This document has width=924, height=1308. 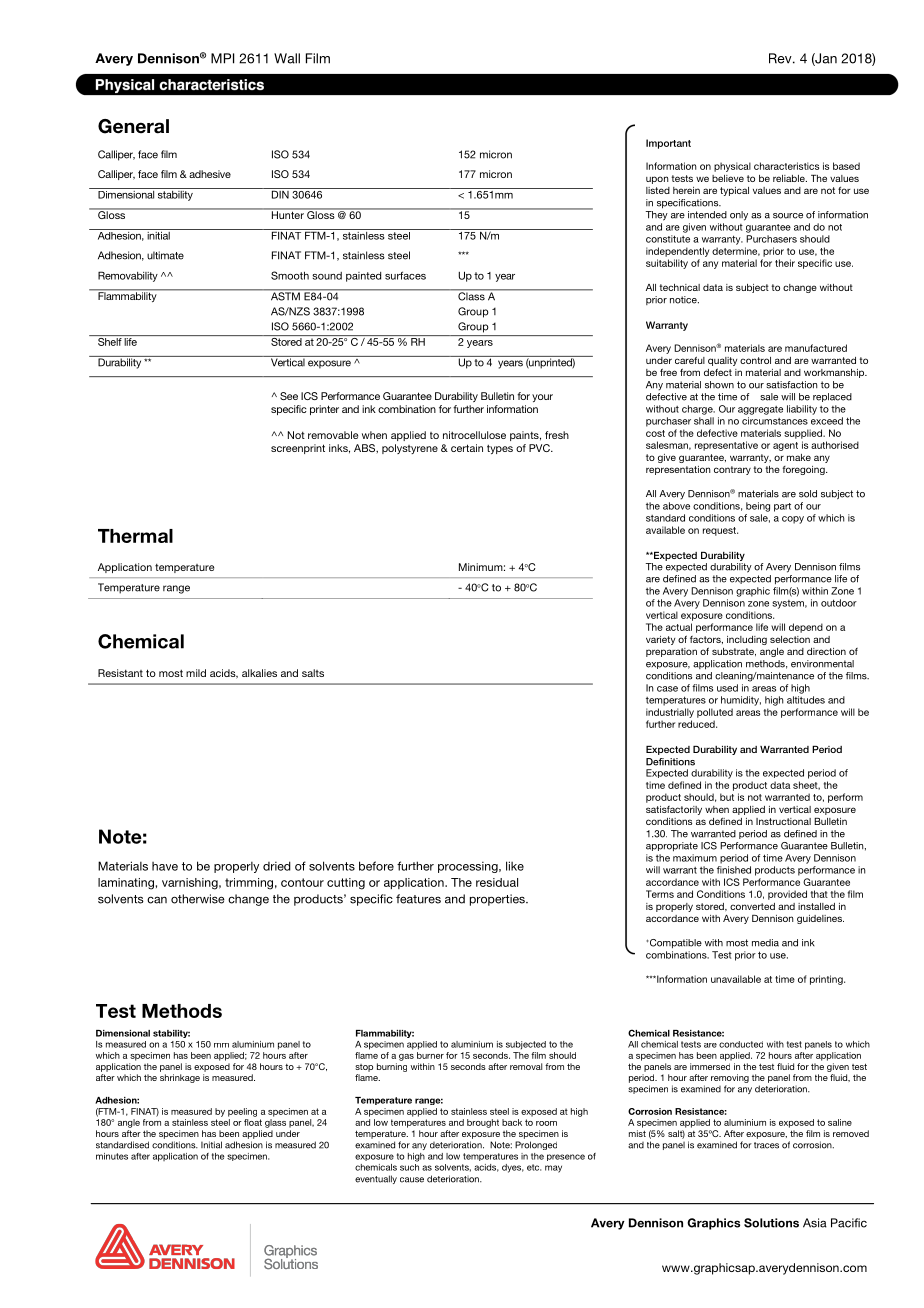 What do you see at coordinates (771, 1223) in the document?
I see `Solutions` at bounding box center [771, 1223].
